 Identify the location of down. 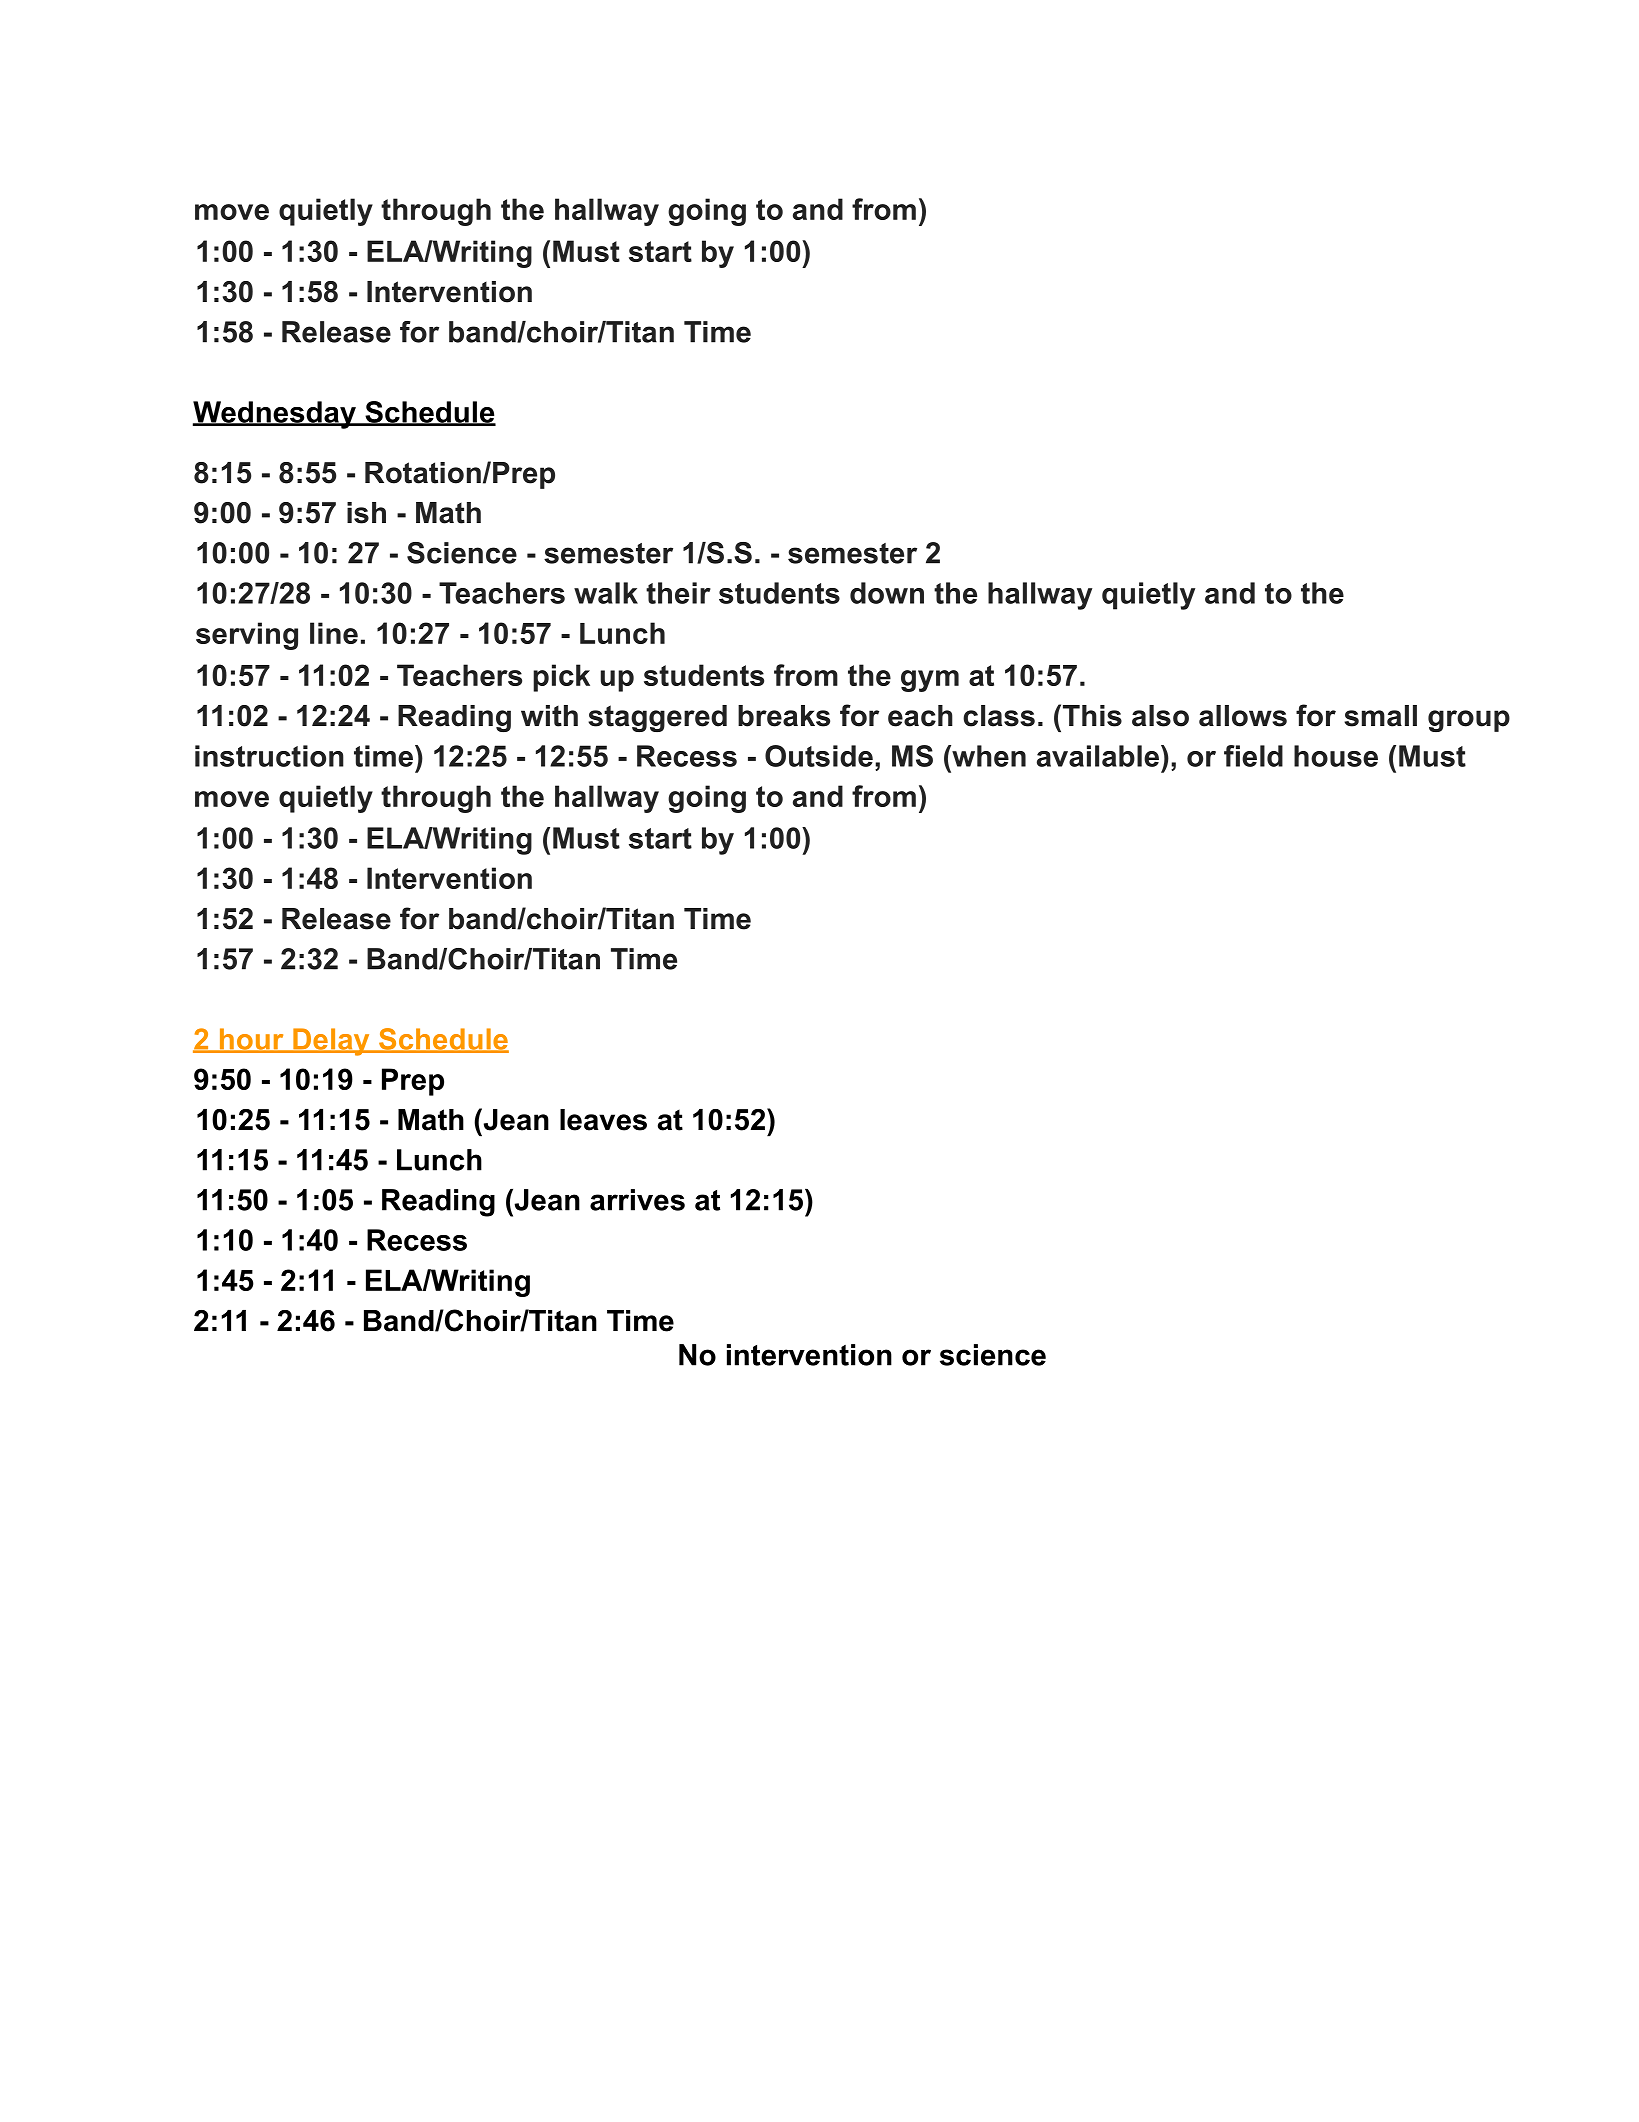
(887, 593).
